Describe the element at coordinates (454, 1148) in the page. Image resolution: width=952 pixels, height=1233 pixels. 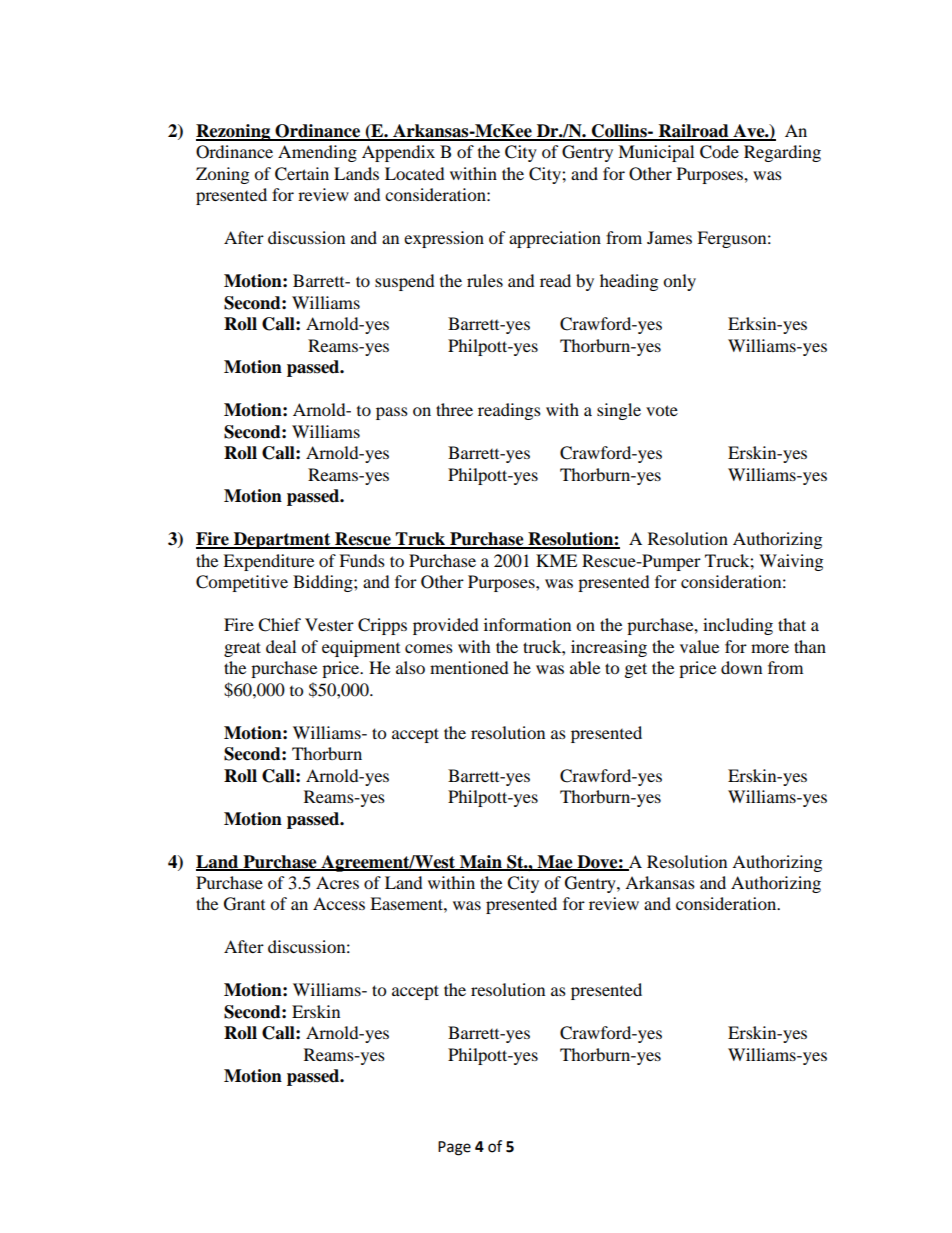
I see `Page` at that location.
